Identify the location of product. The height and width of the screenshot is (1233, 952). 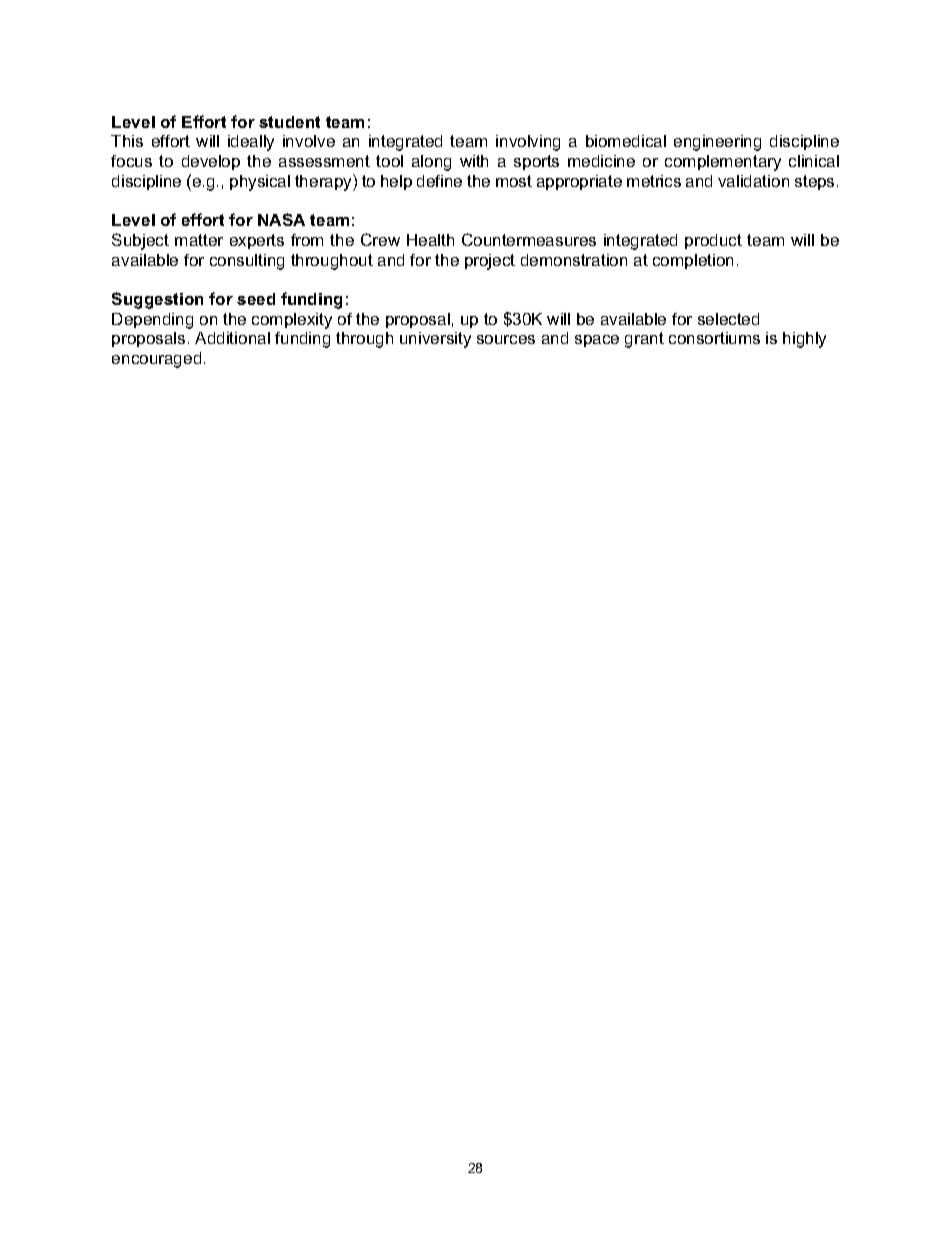
(713, 241).
